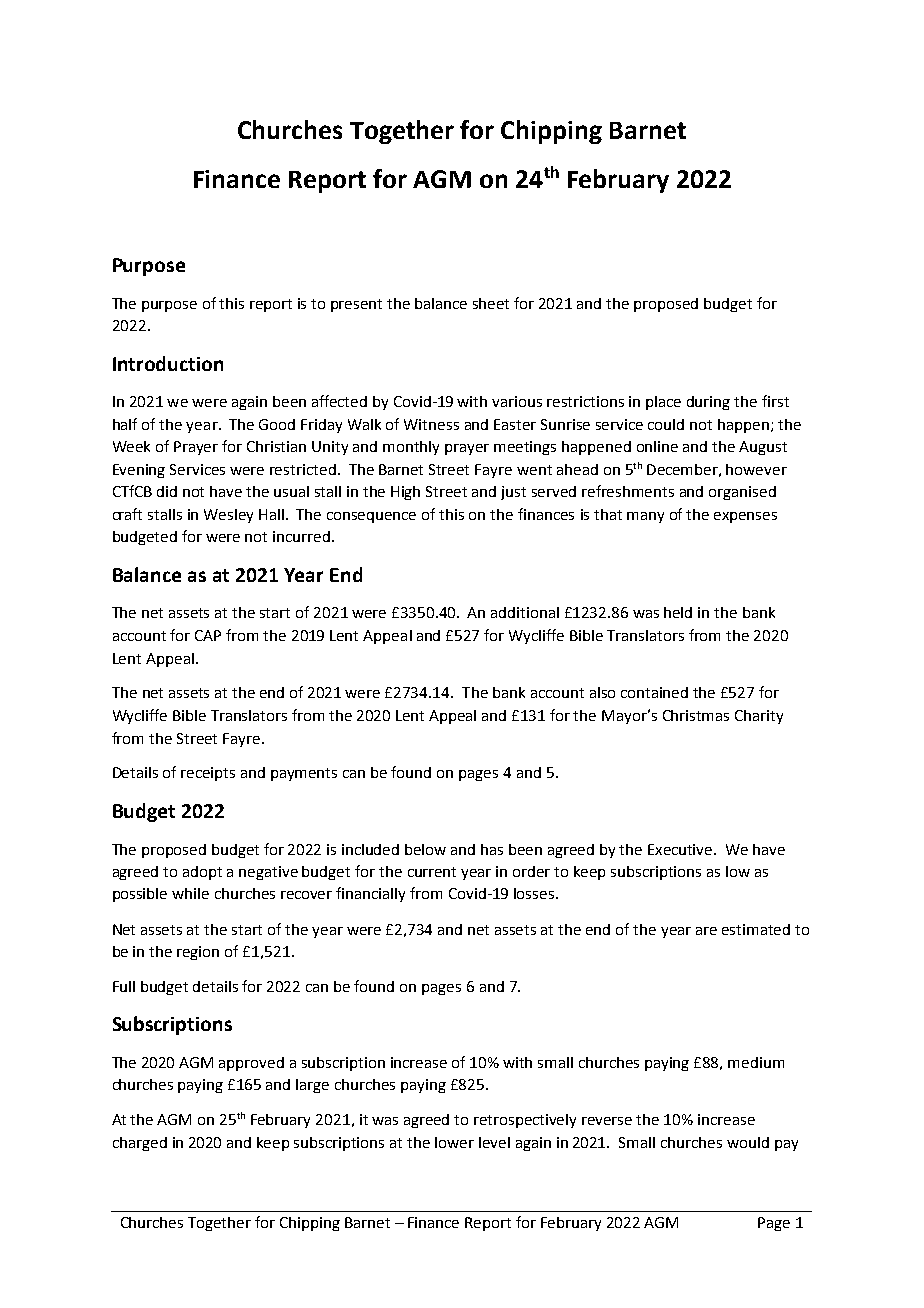 This screenshot has height=1308, width=924. What do you see at coordinates (454, 1142) in the screenshot?
I see `lower` at bounding box center [454, 1142].
